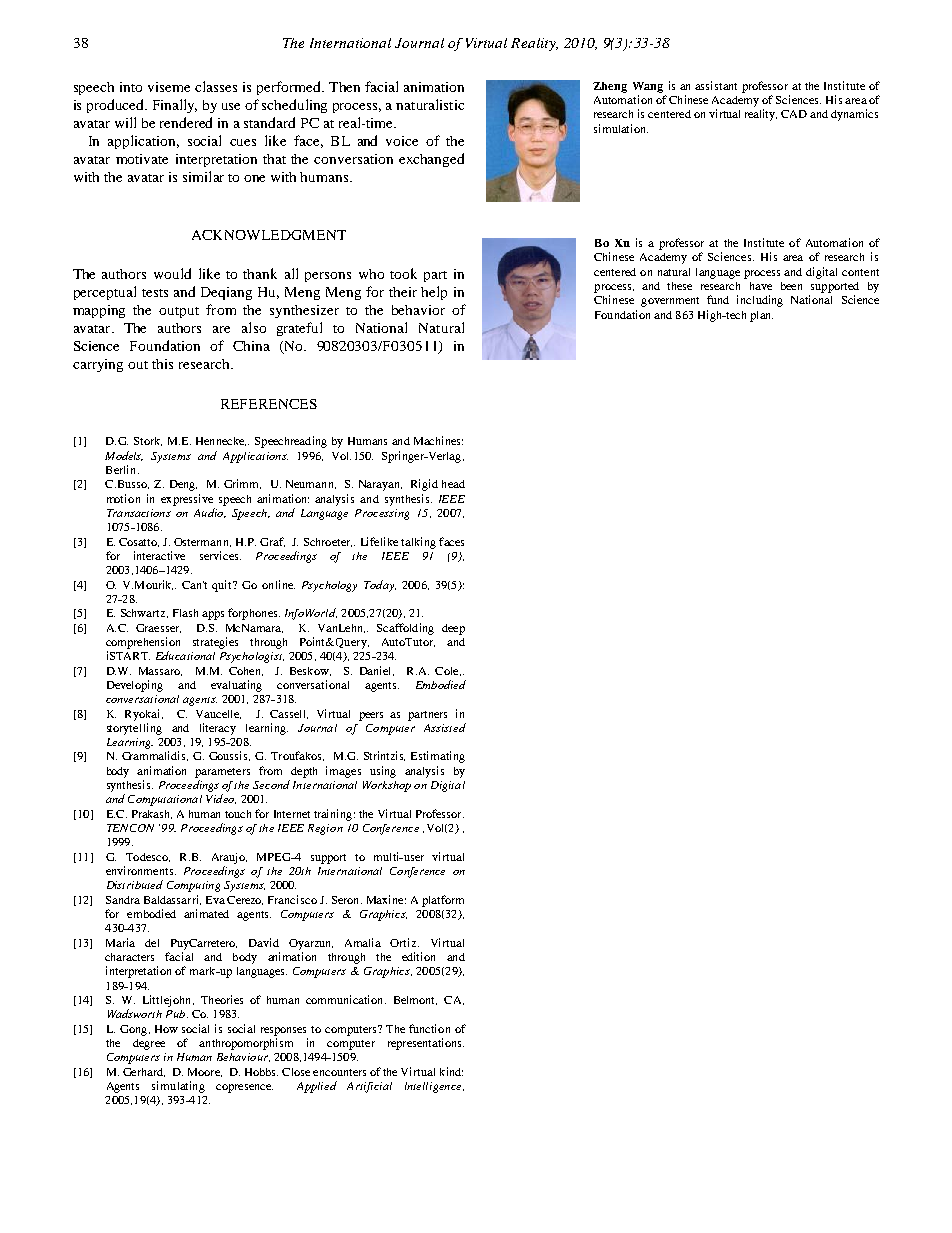 The image size is (952, 1233). What do you see at coordinates (445, 727) in the screenshot?
I see `Assisted` at bounding box center [445, 727].
